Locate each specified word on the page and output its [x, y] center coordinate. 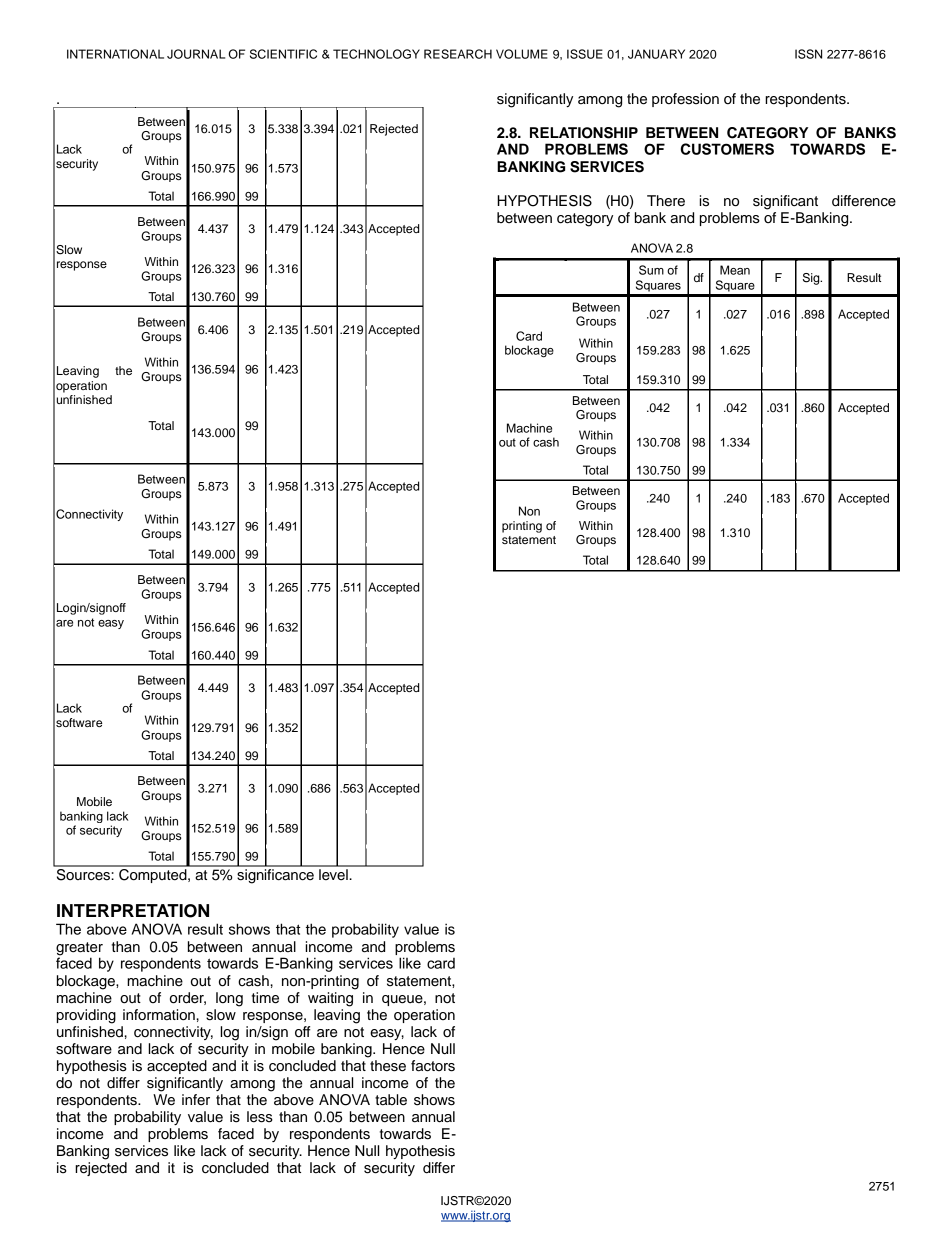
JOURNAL [196, 54]
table [391, 1100]
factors [433, 1066]
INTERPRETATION [133, 911]
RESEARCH [458, 54]
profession [685, 100]
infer [196, 1100]
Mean [735, 270]
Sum [651, 270]
